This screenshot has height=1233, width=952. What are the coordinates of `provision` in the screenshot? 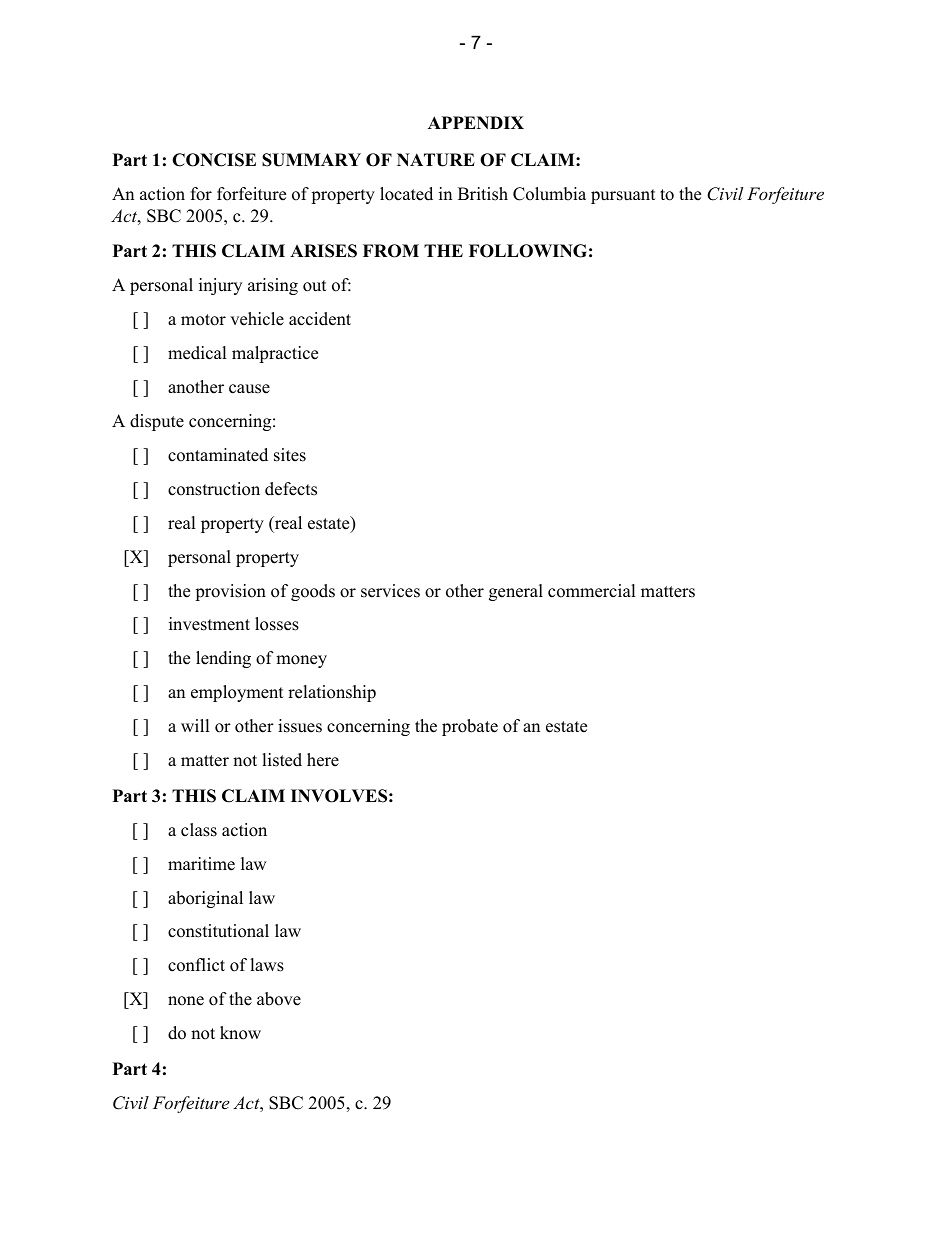 It's located at (230, 592).
